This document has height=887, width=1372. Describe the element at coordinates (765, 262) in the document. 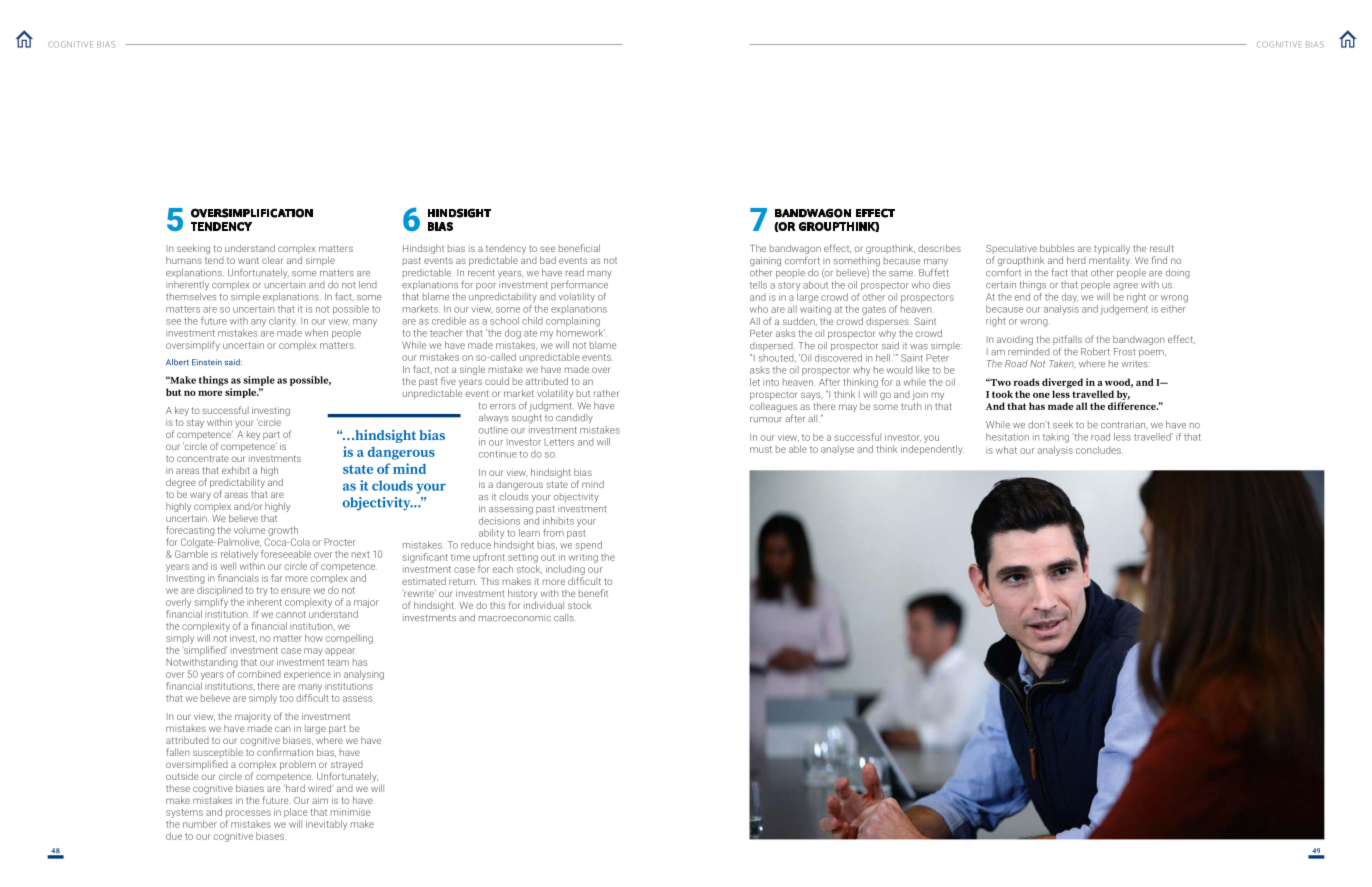

I see `gaining` at that location.
